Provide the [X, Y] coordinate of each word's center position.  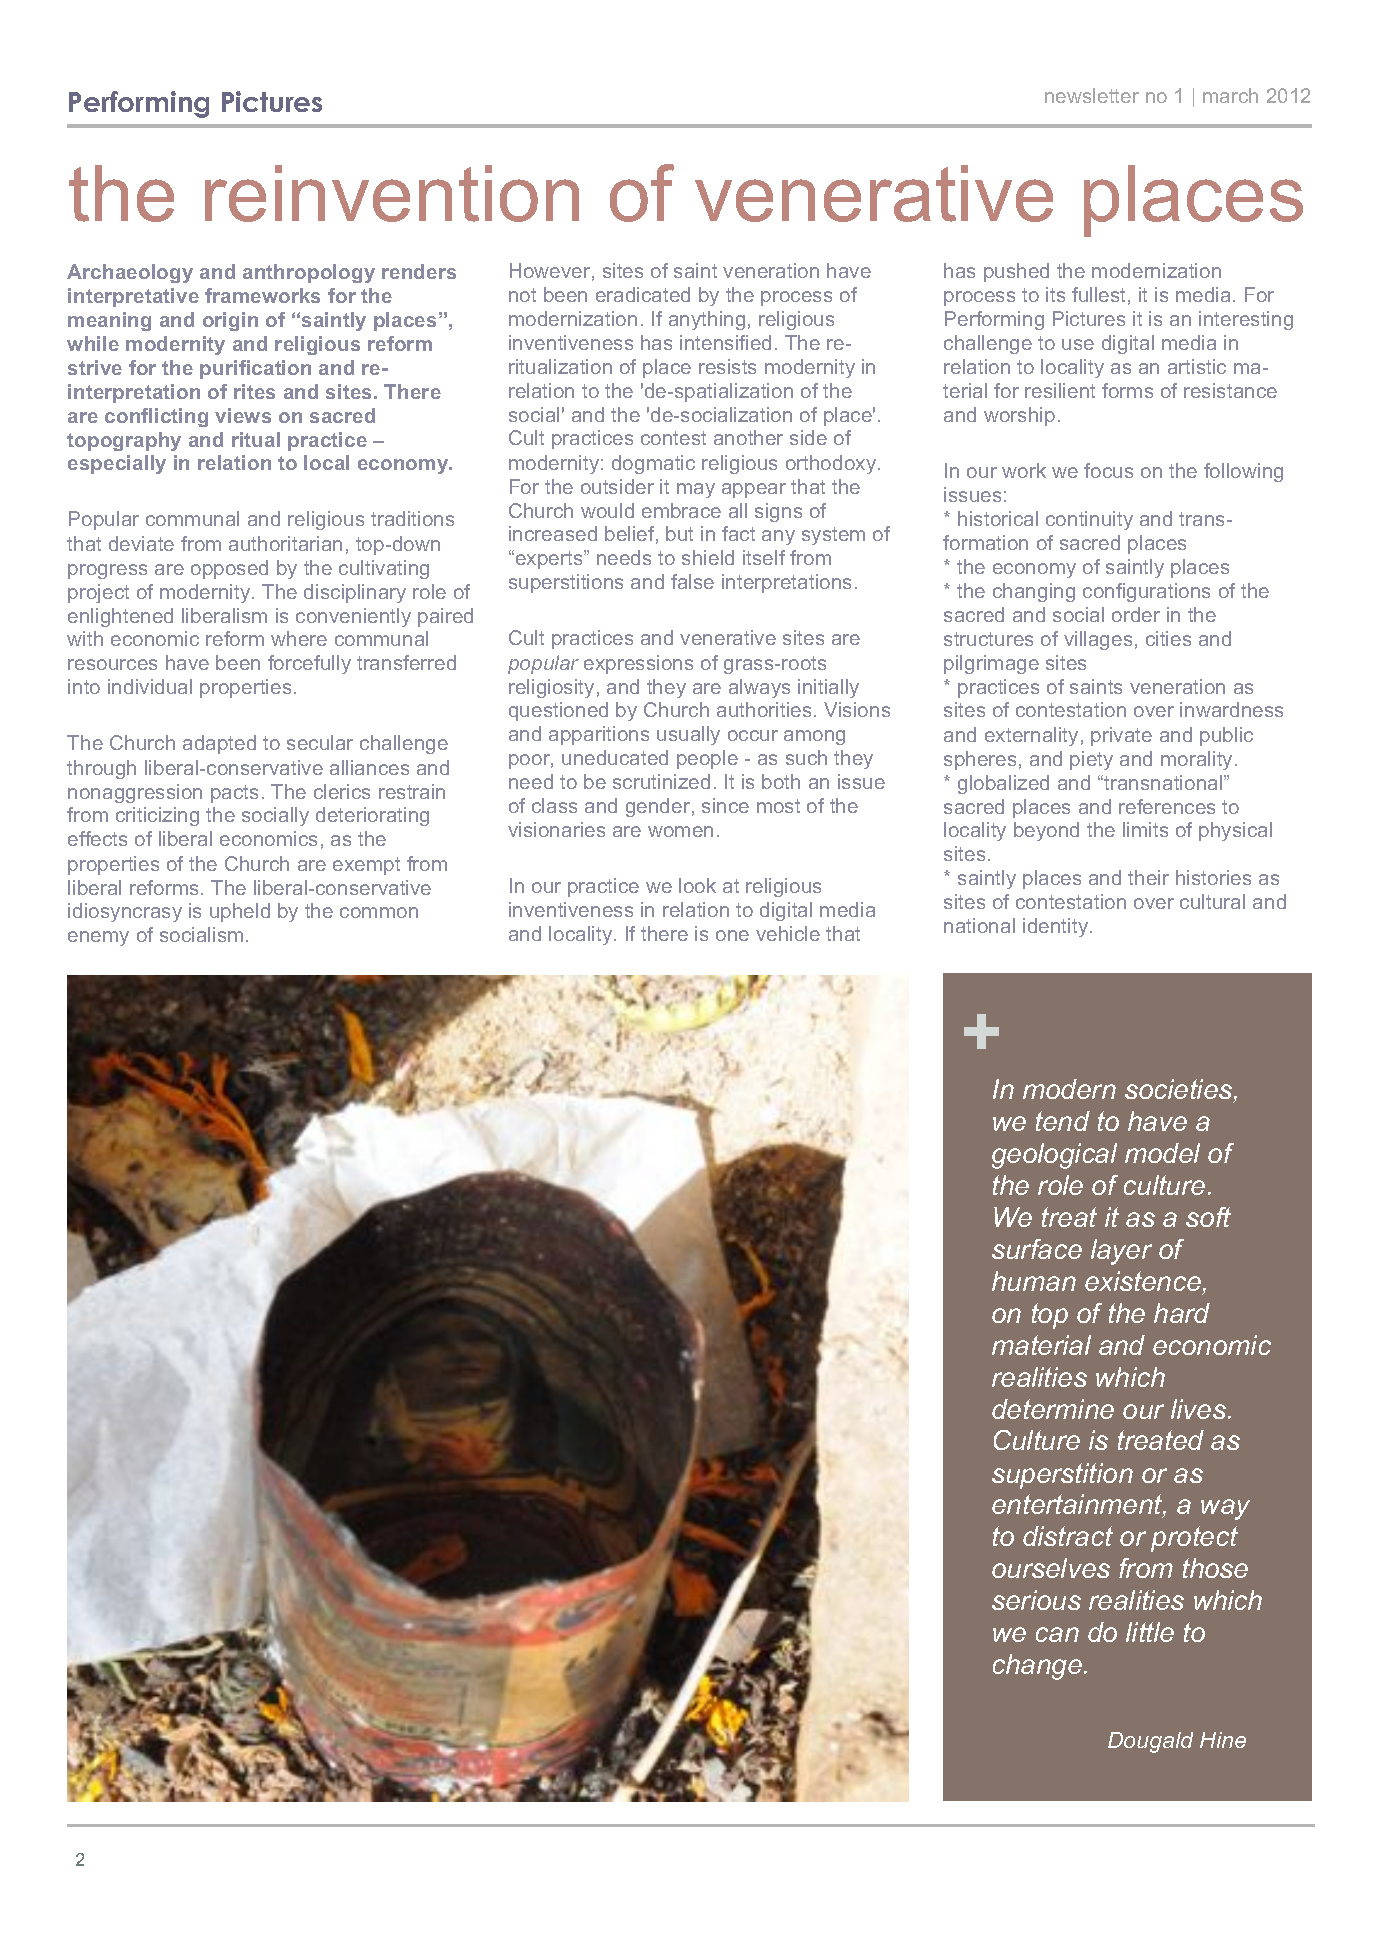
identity [1057, 927]
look [697, 885]
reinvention [392, 193]
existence [1143, 1281]
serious [1036, 1600]
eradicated [643, 294]
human [1034, 1281]
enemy [98, 938]
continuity [1089, 520]
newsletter [1092, 95]
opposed [229, 569]
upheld [240, 912]
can [1057, 1634]
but [679, 533]
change [1037, 1667]
